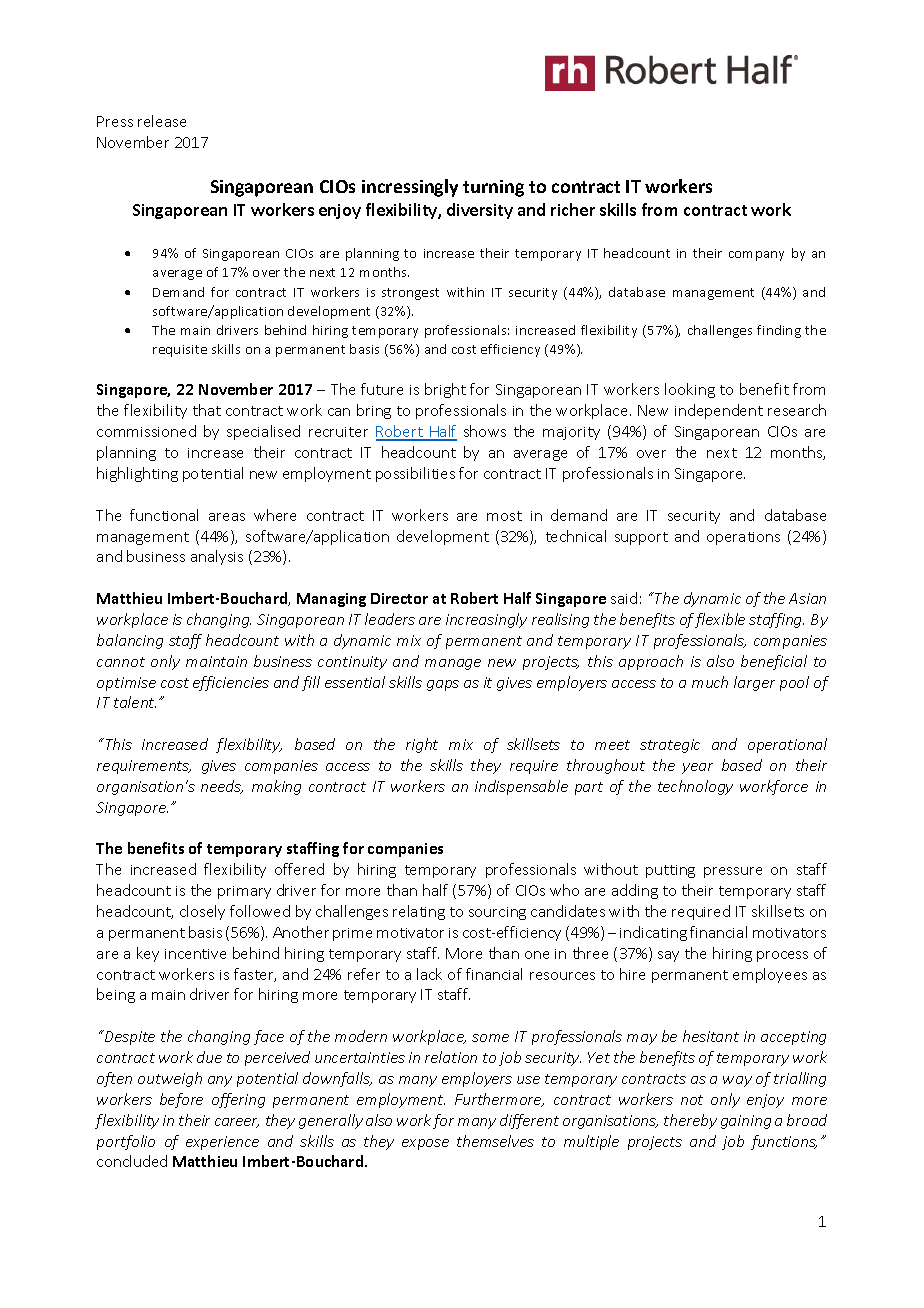  What do you see at coordinates (495, 1141) in the document?
I see `themselves` at bounding box center [495, 1141].
